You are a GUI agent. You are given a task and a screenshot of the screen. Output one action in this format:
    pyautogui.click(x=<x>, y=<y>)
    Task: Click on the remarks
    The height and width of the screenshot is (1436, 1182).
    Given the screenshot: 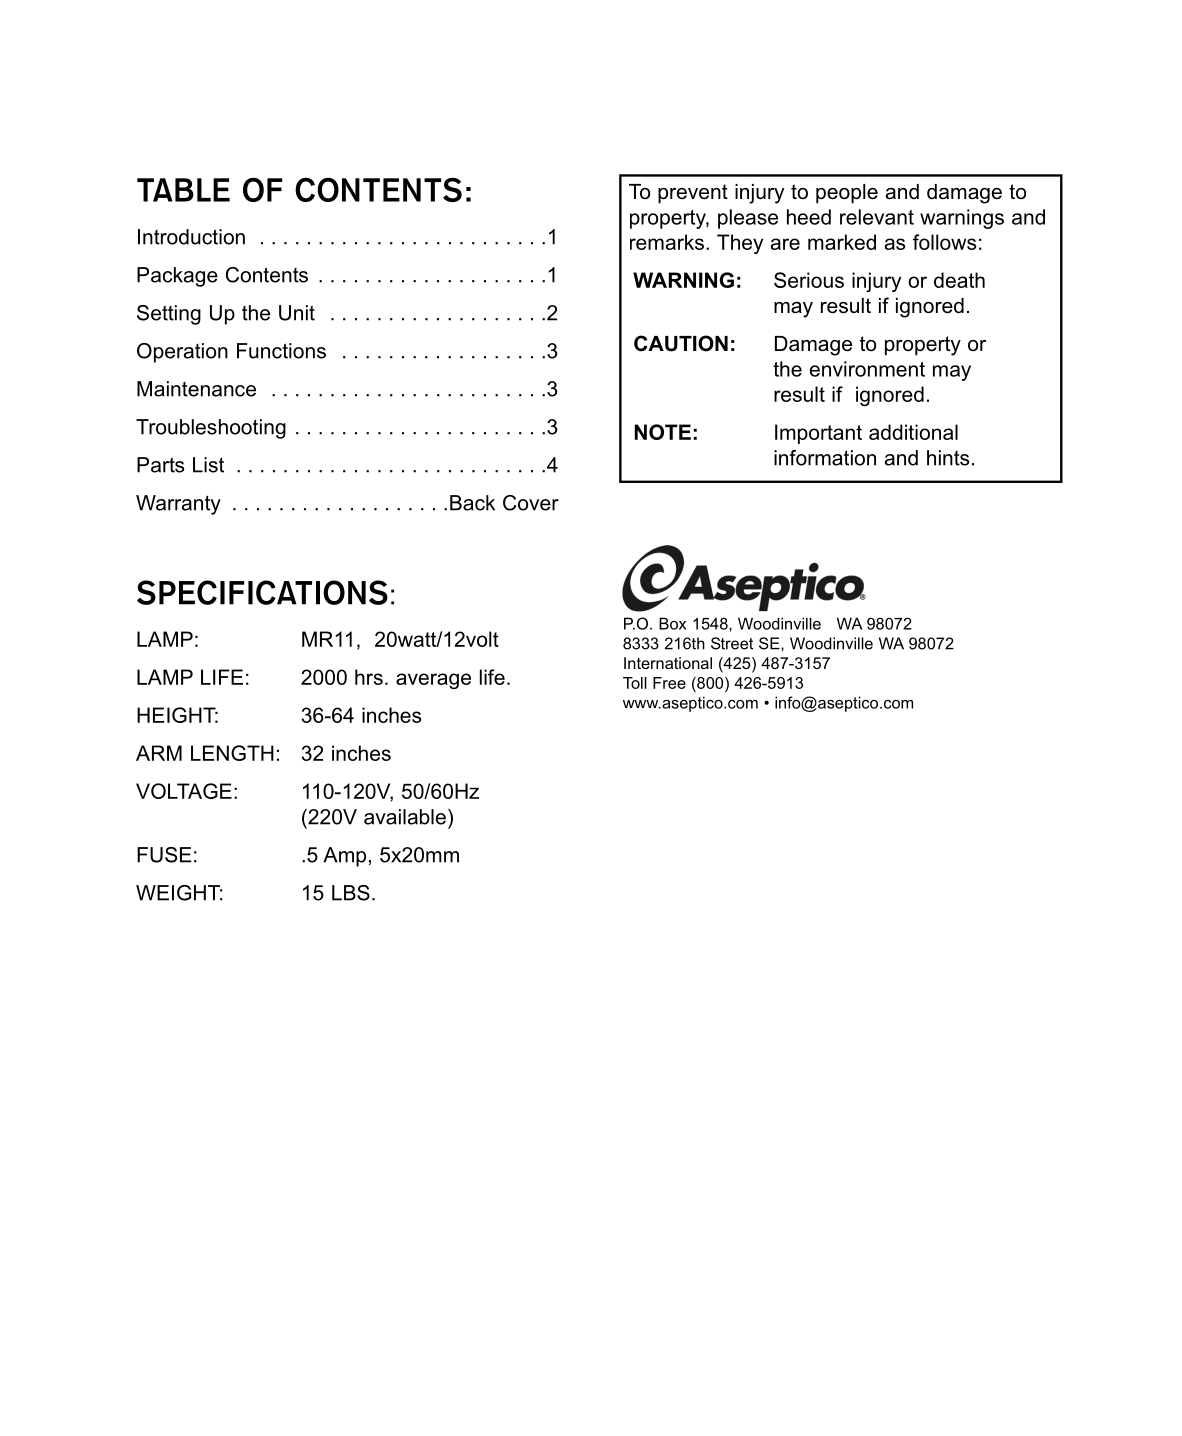 What is the action you would take?
    pyautogui.click(x=667, y=242)
